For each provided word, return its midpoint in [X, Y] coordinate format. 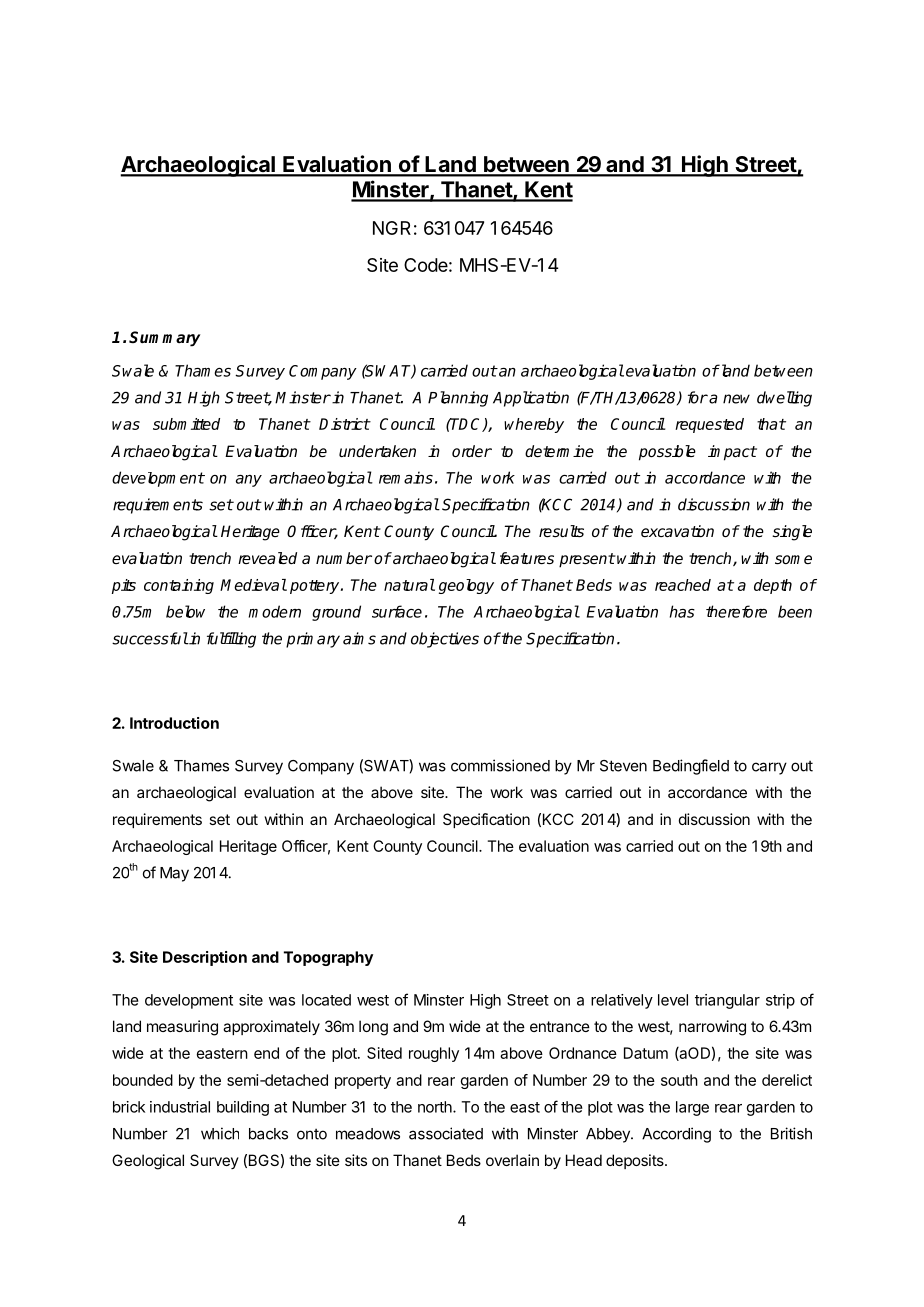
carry [769, 768]
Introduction [174, 723]
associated [446, 1133]
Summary [164, 339]
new [736, 399]
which [220, 1133]
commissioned [500, 765]
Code [426, 265]
